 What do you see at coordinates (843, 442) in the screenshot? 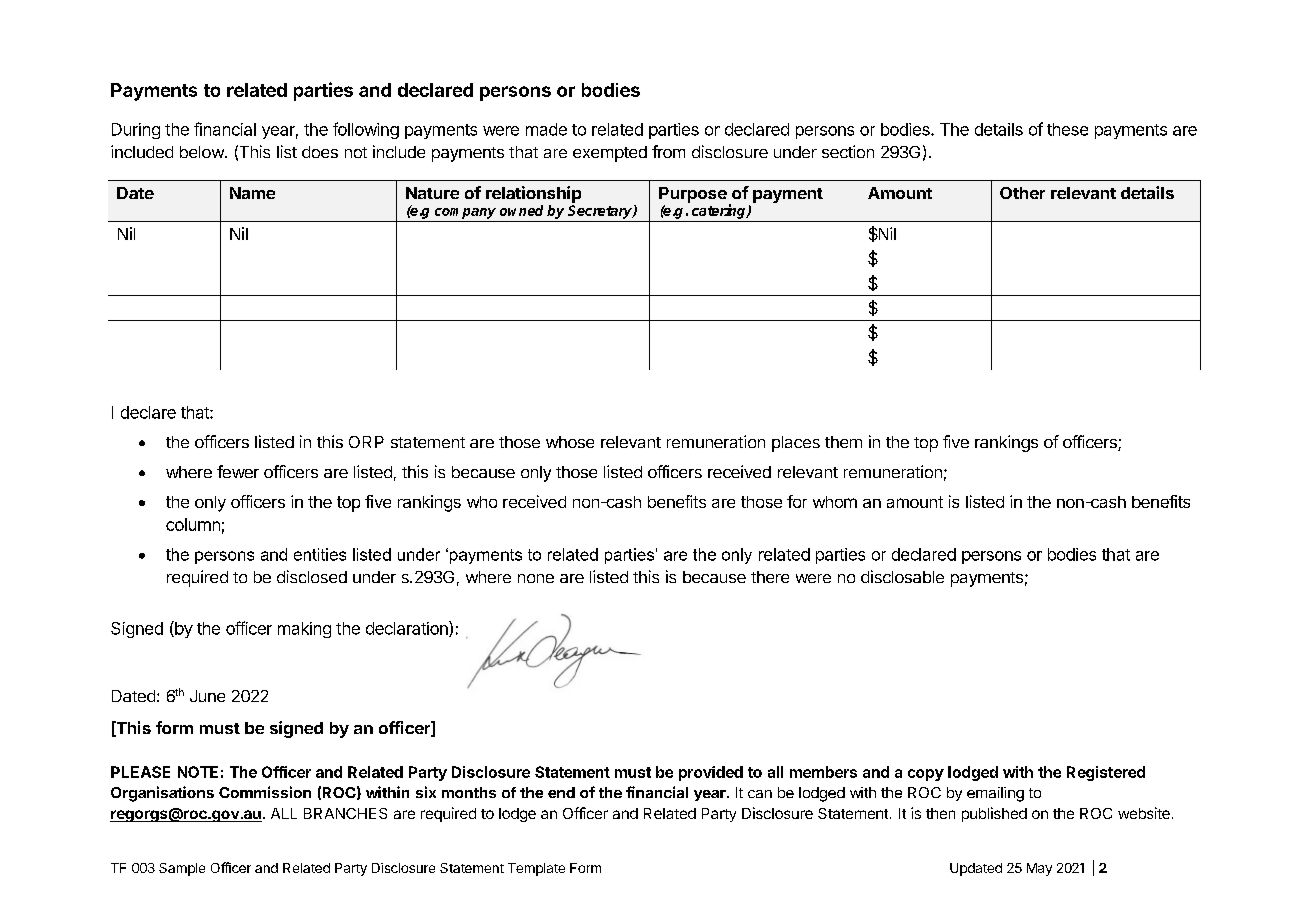
I see `them` at bounding box center [843, 442].
